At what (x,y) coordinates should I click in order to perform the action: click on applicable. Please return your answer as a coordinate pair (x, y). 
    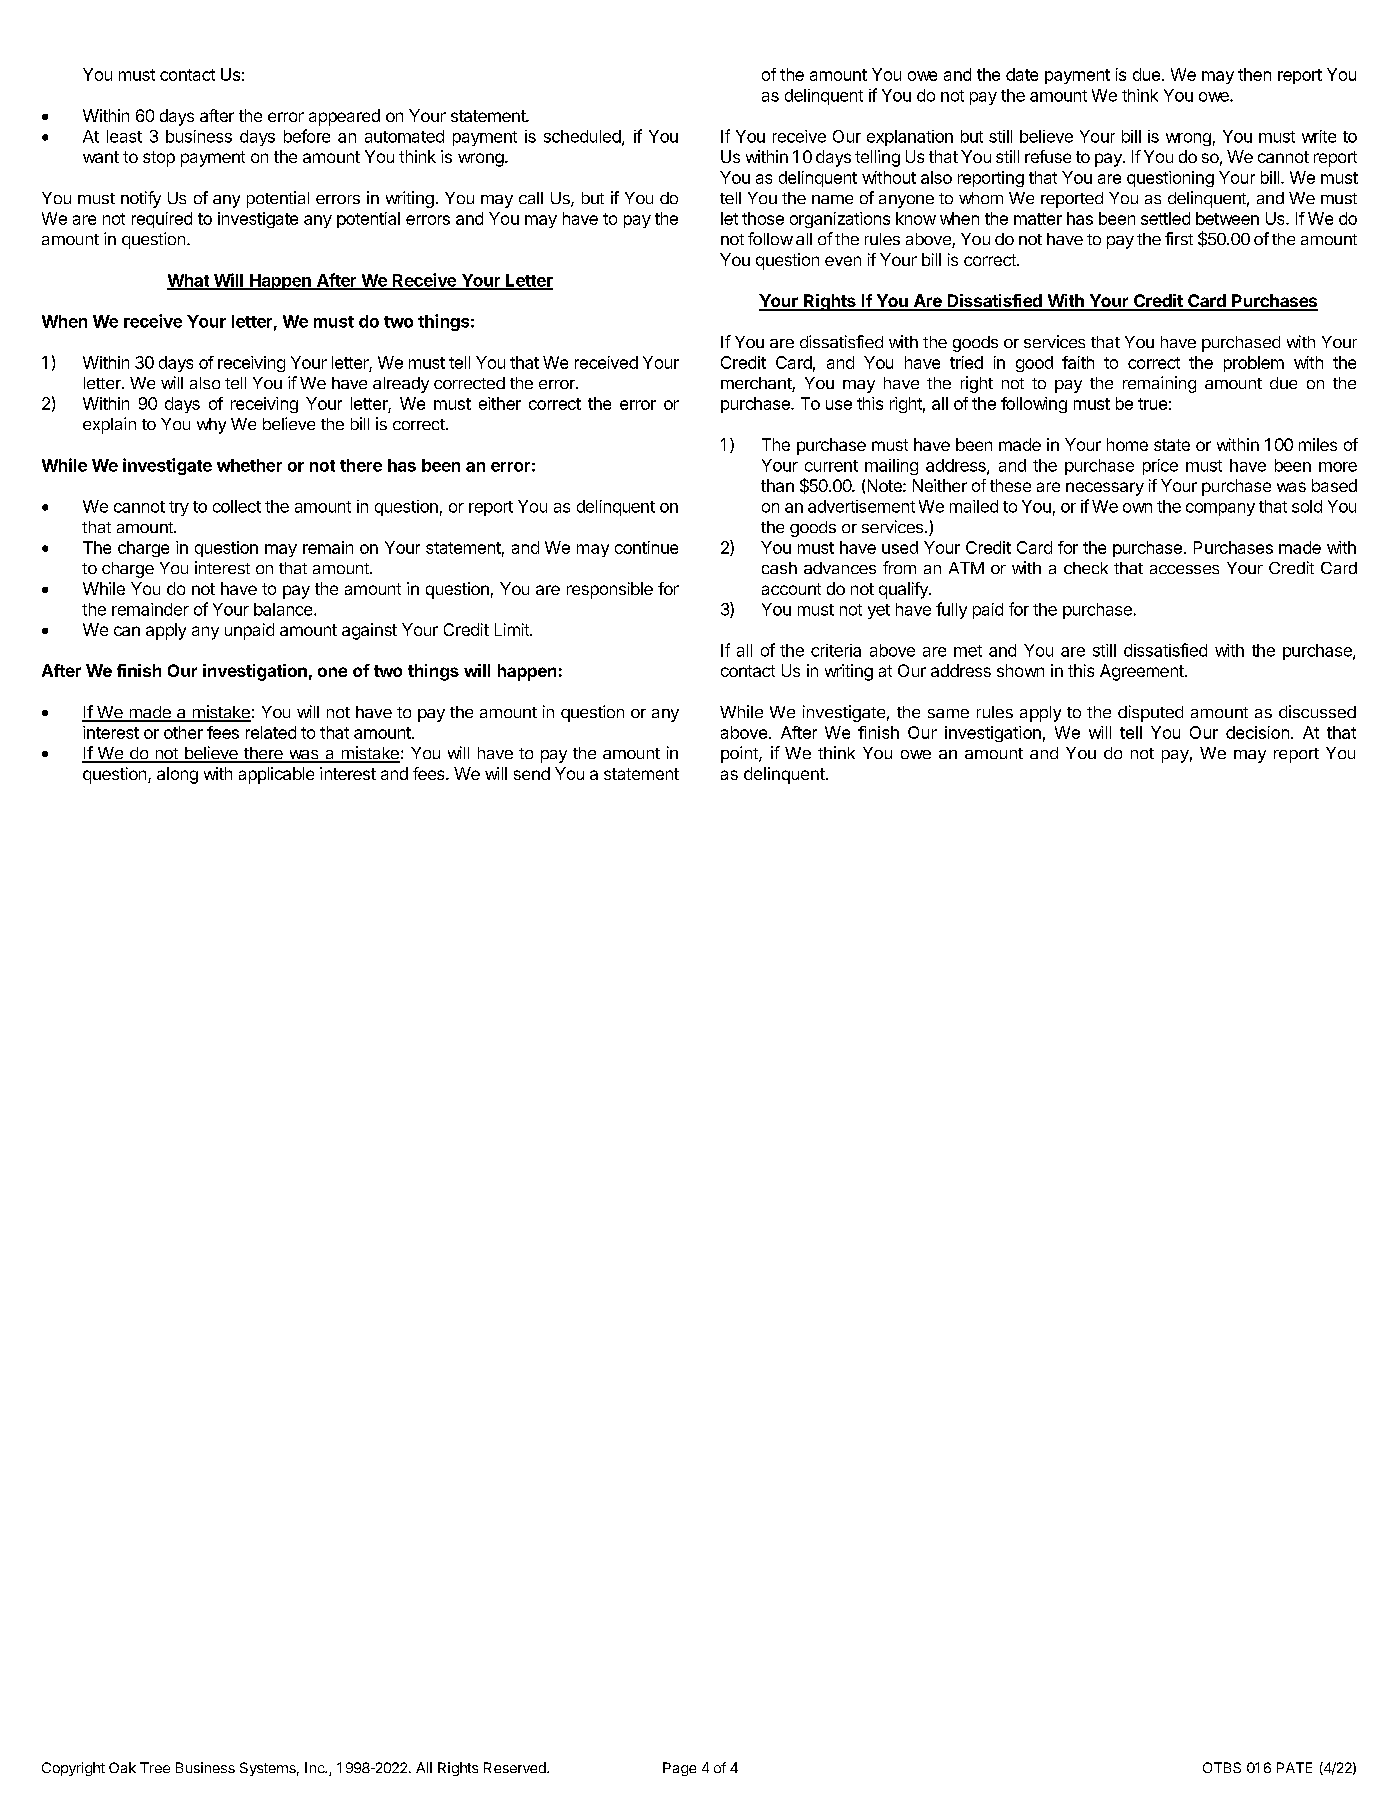
    Looking at the image, I should click on (276, 775).
